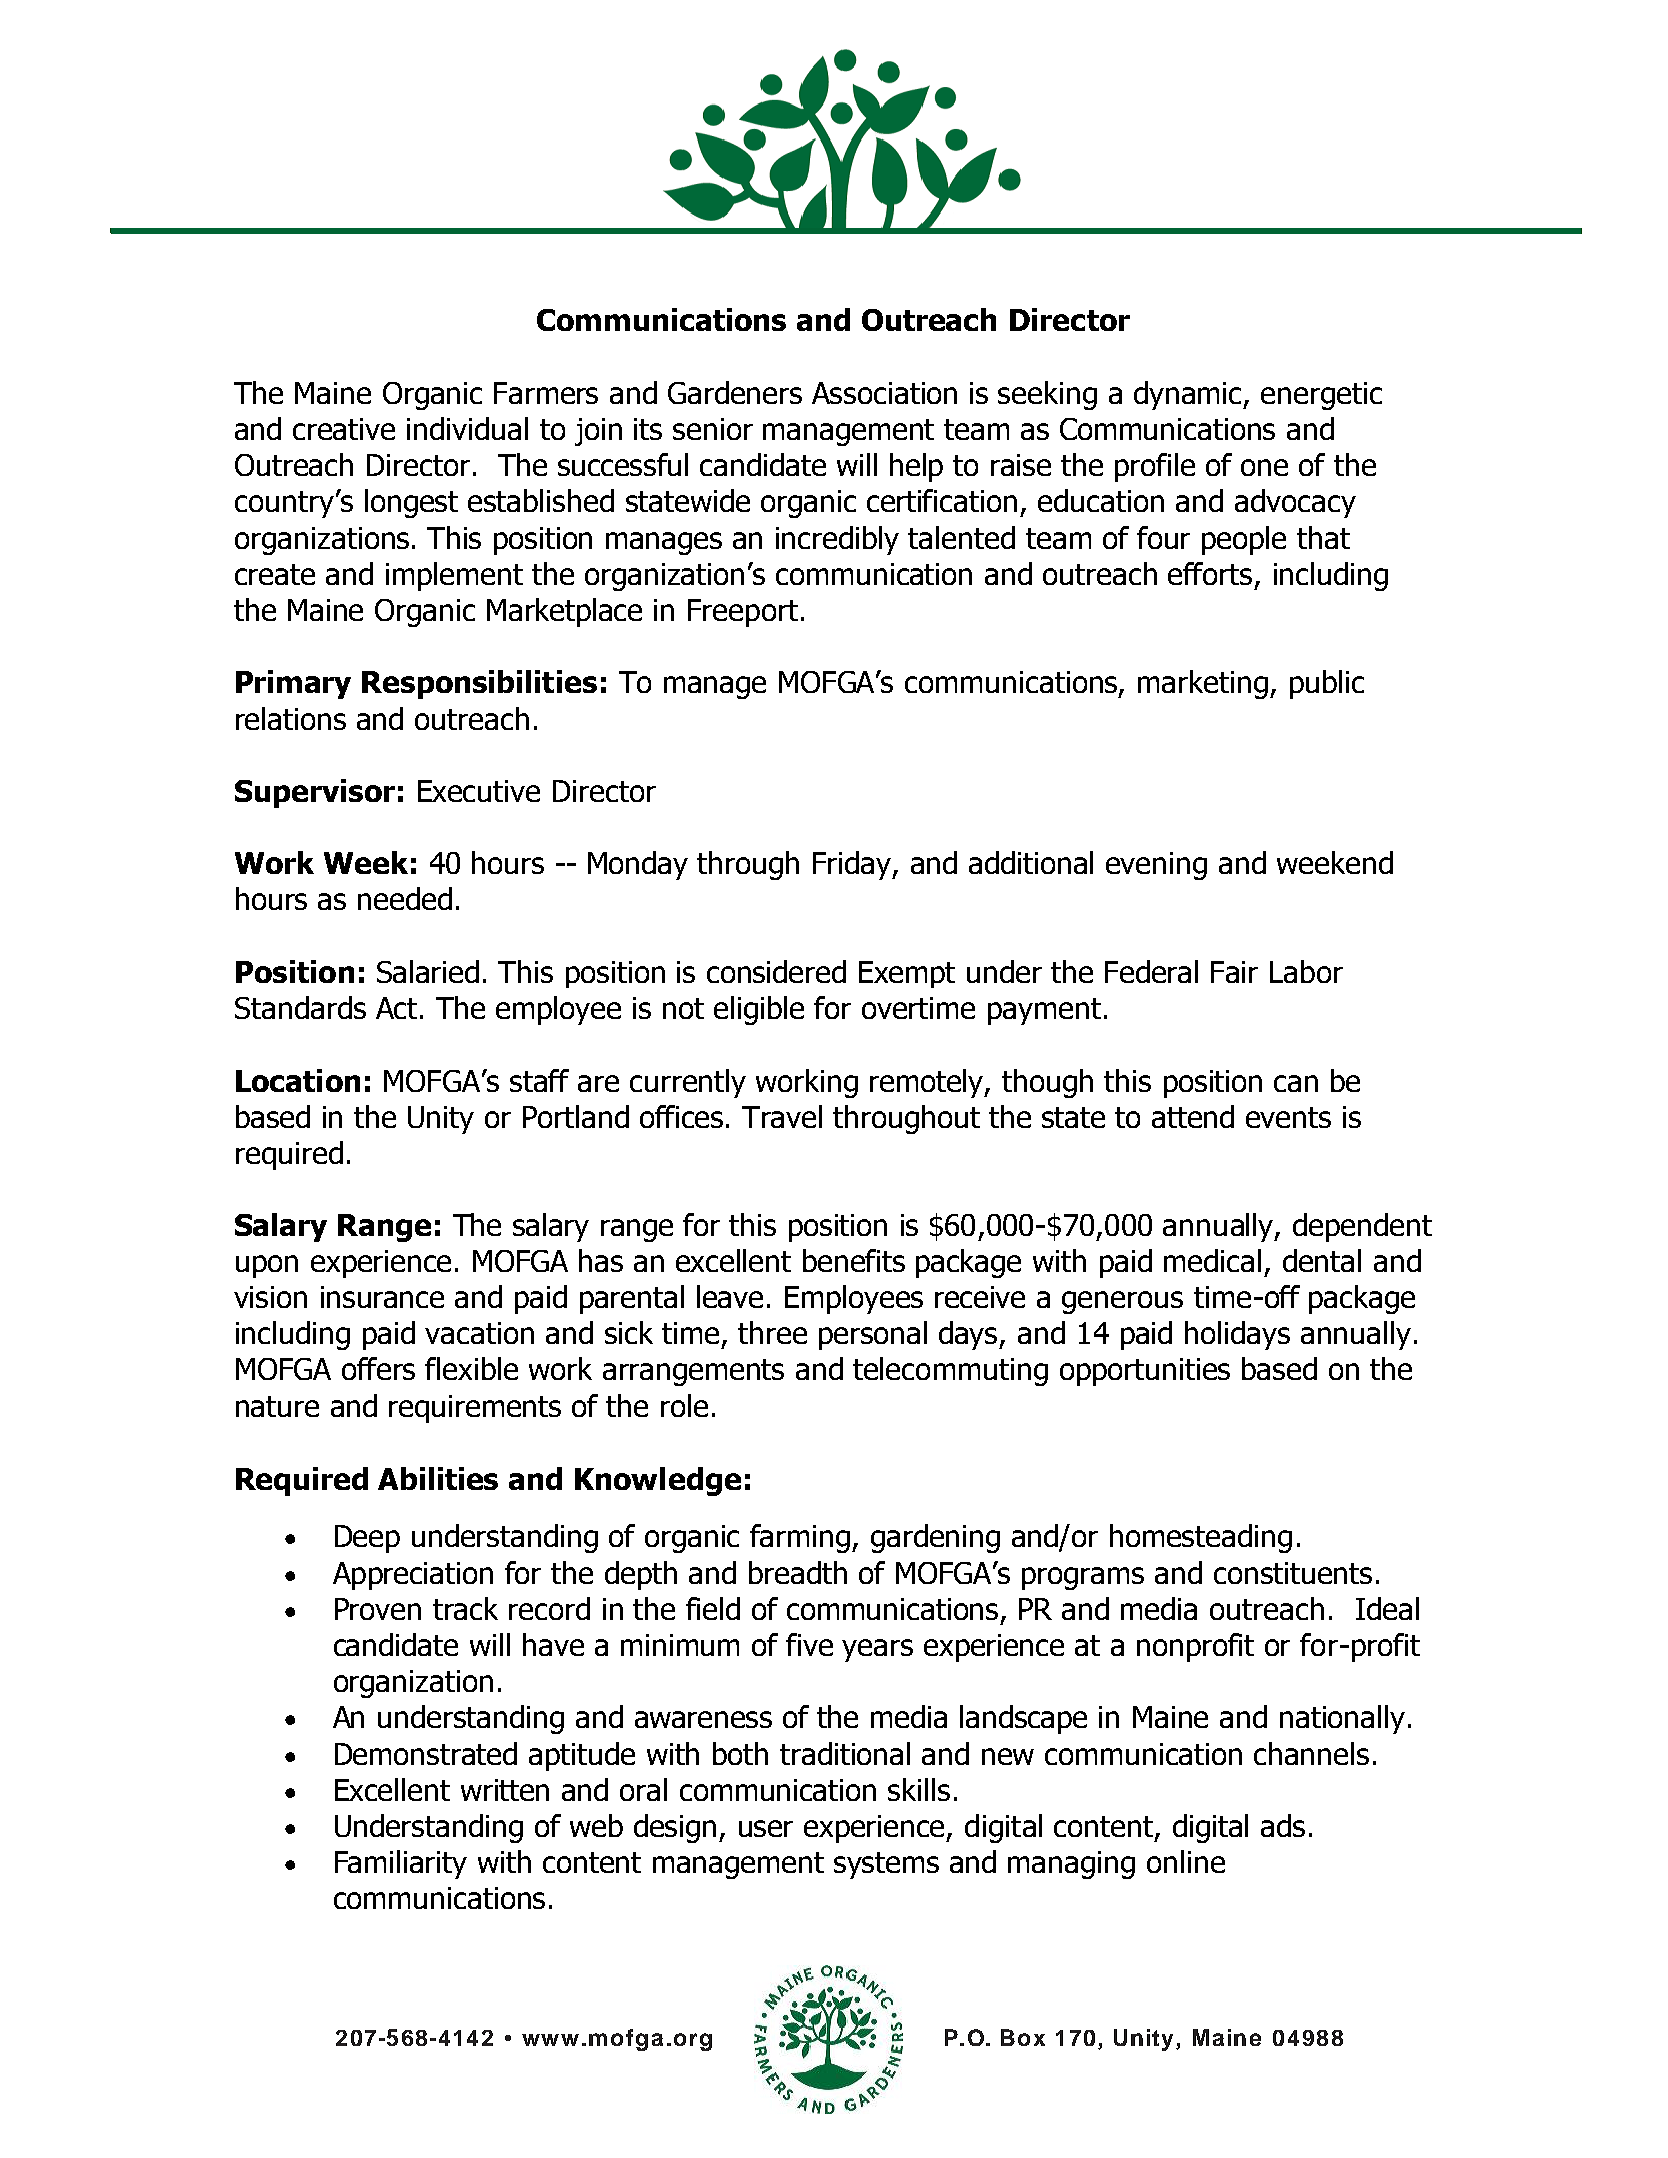  What do you see at coordinates (398, 1008) in the page?
I see `Act` at bounding box center [398, 1008].
